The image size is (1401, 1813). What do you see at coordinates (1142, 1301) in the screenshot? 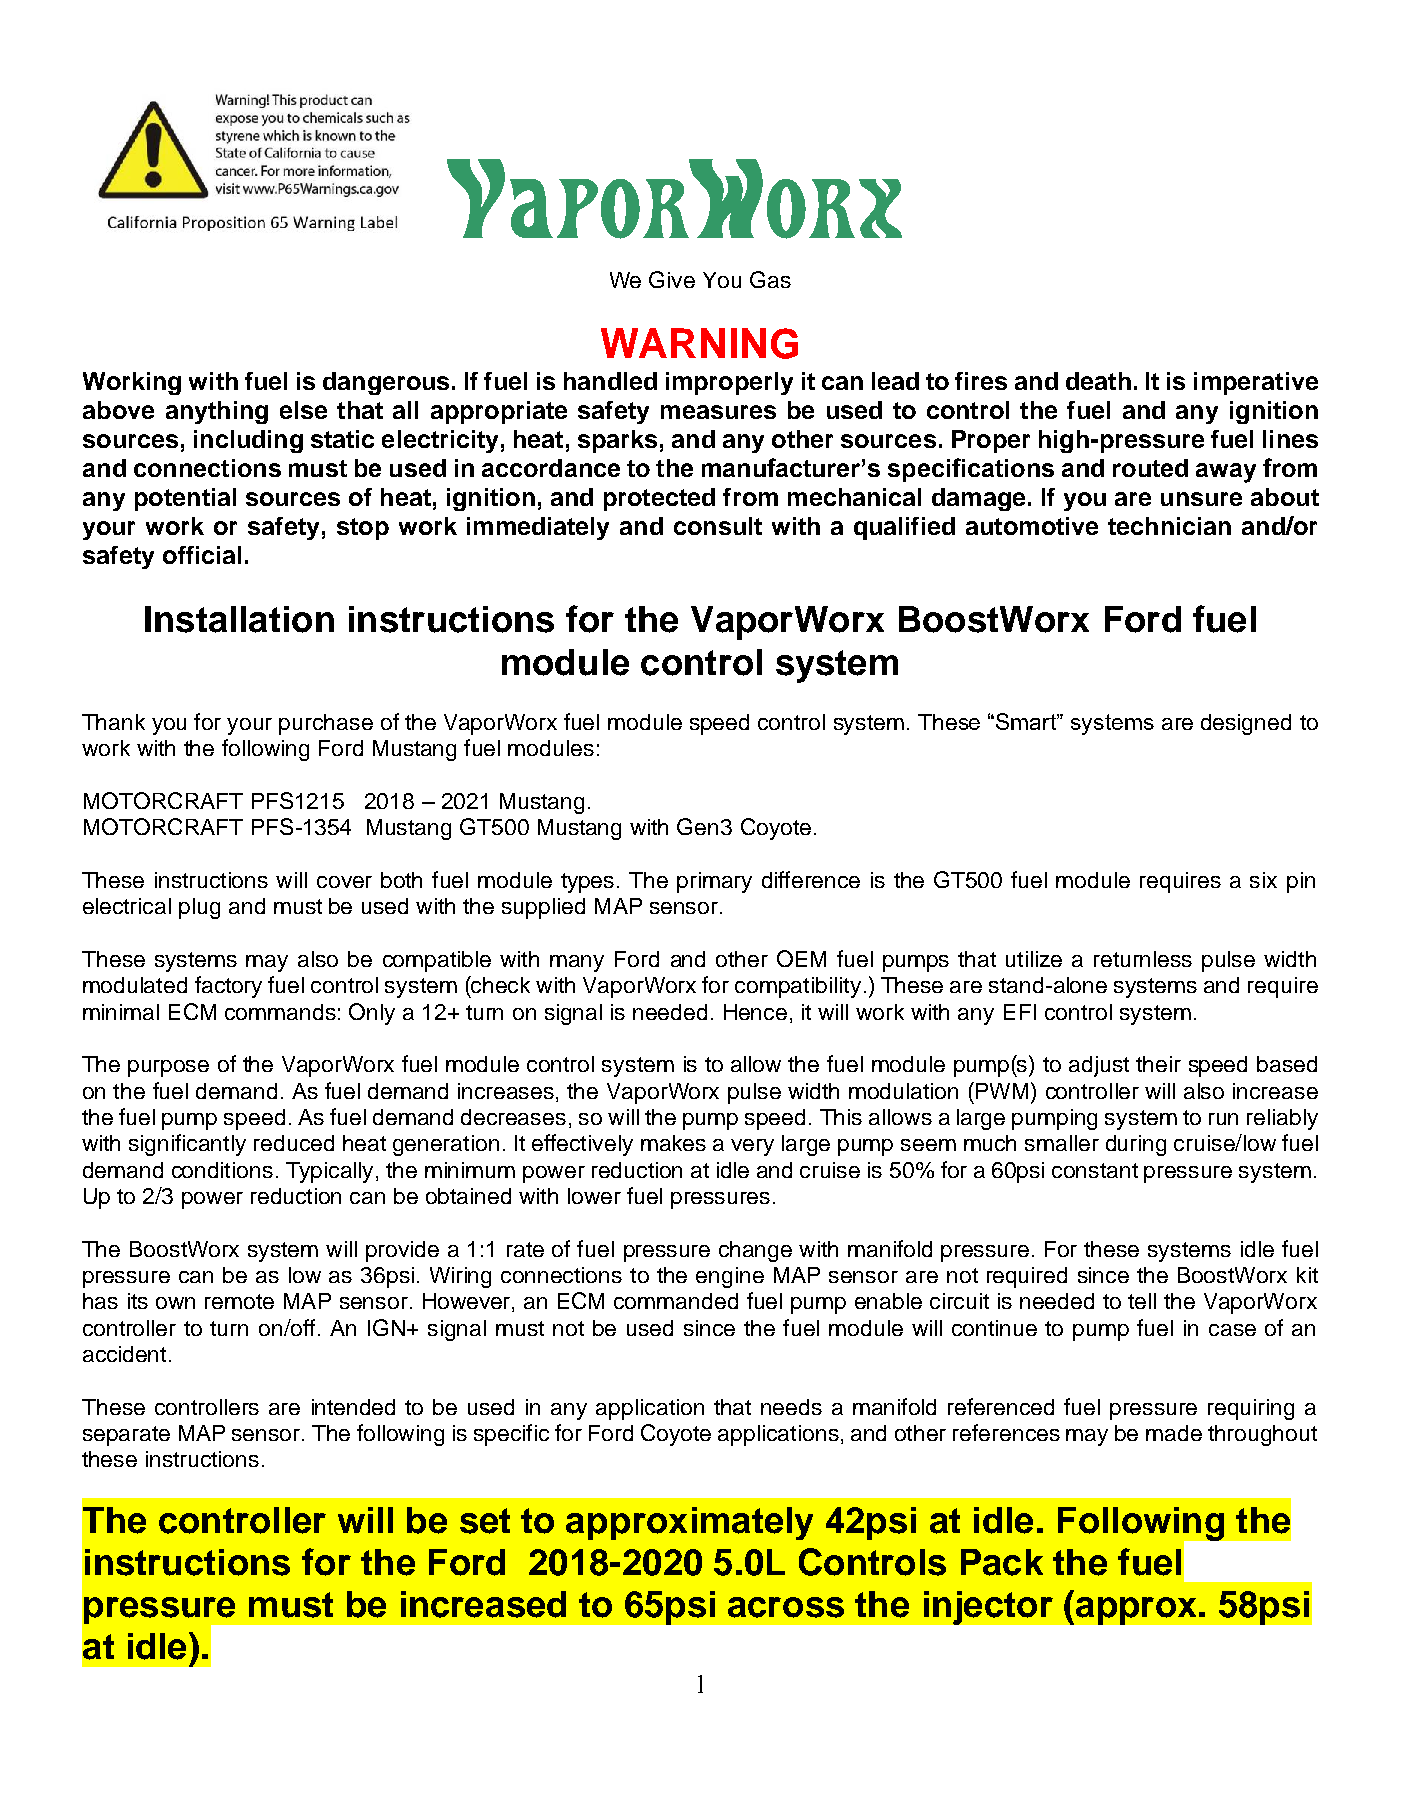
I see `tell` at bounding box center [1142, 1301].
